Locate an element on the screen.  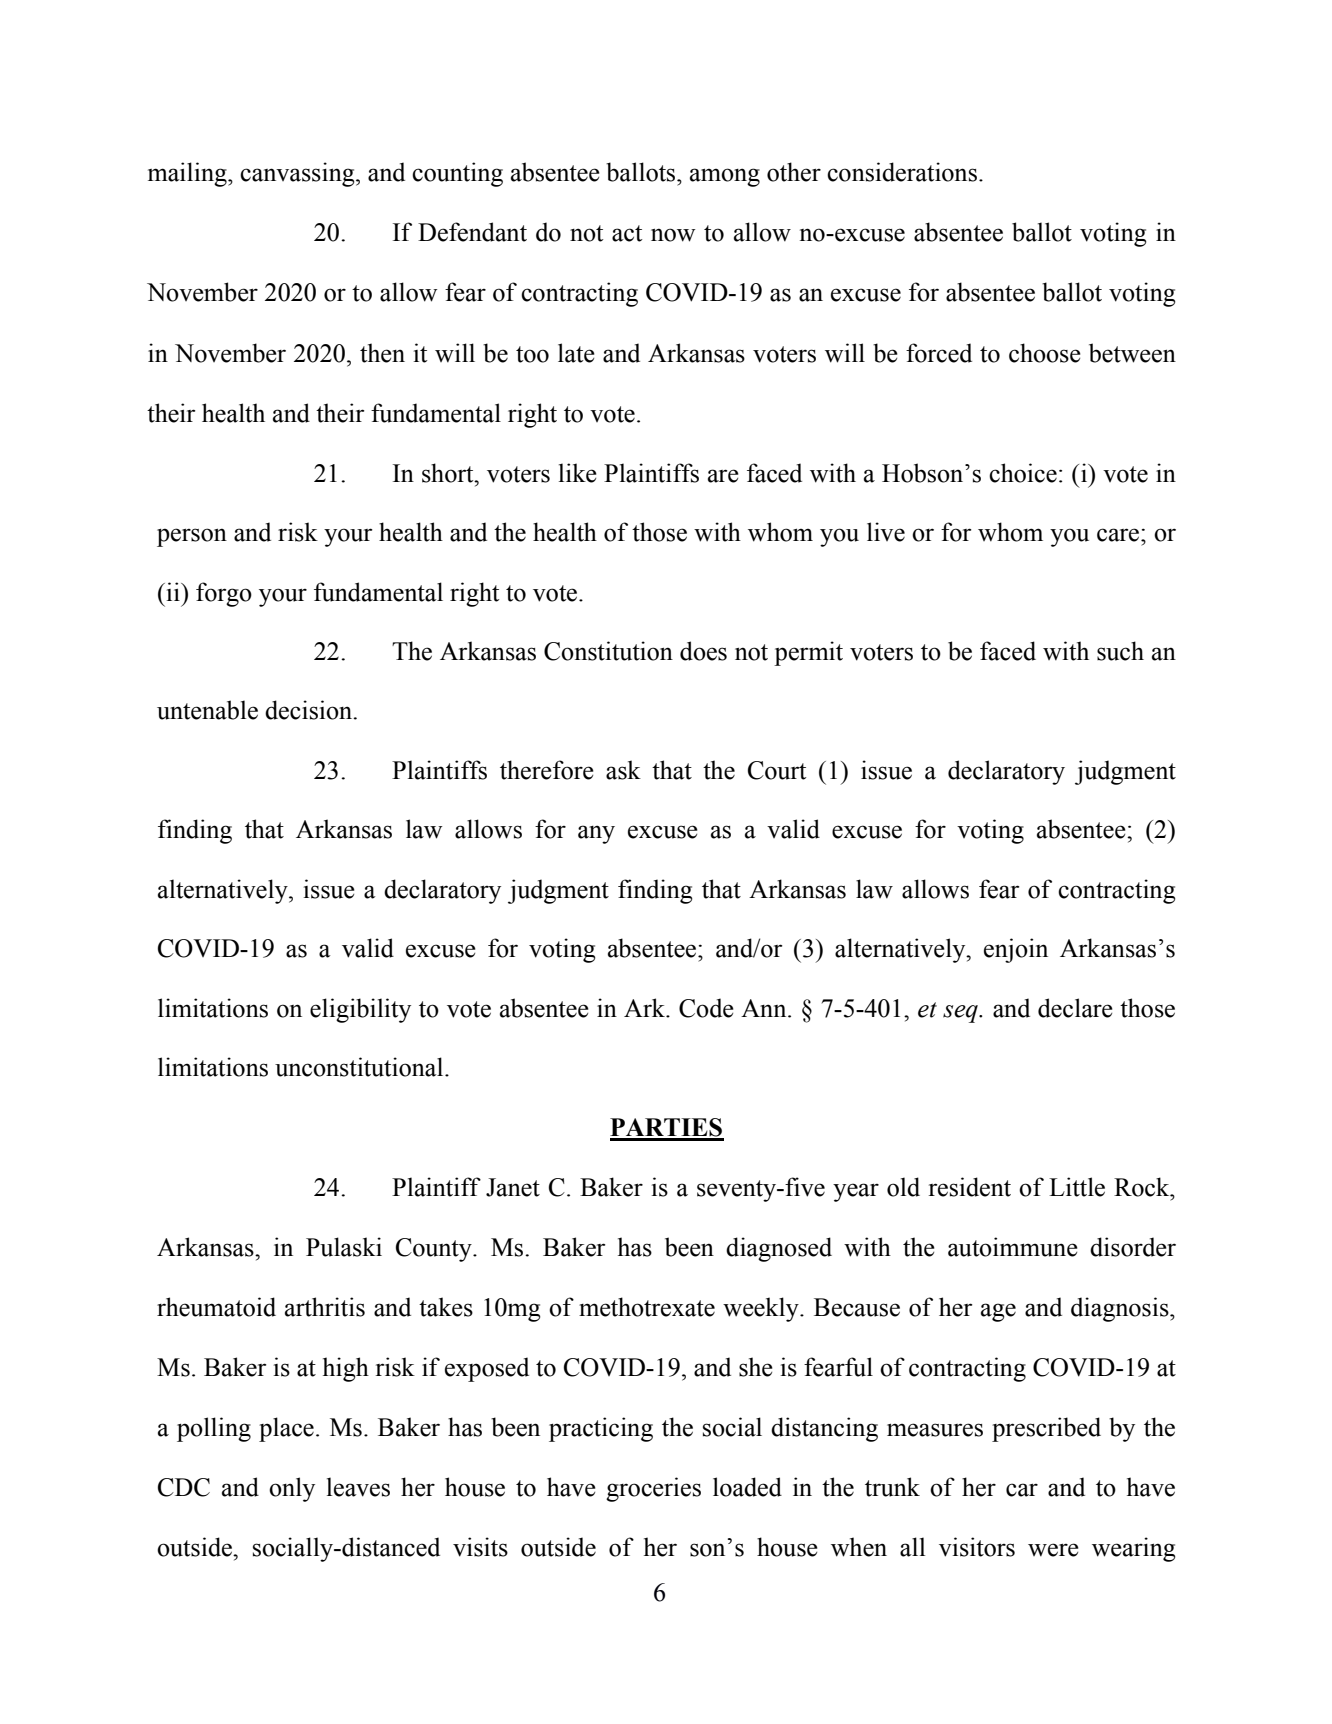
only is located at coordinates (292, 1489).
